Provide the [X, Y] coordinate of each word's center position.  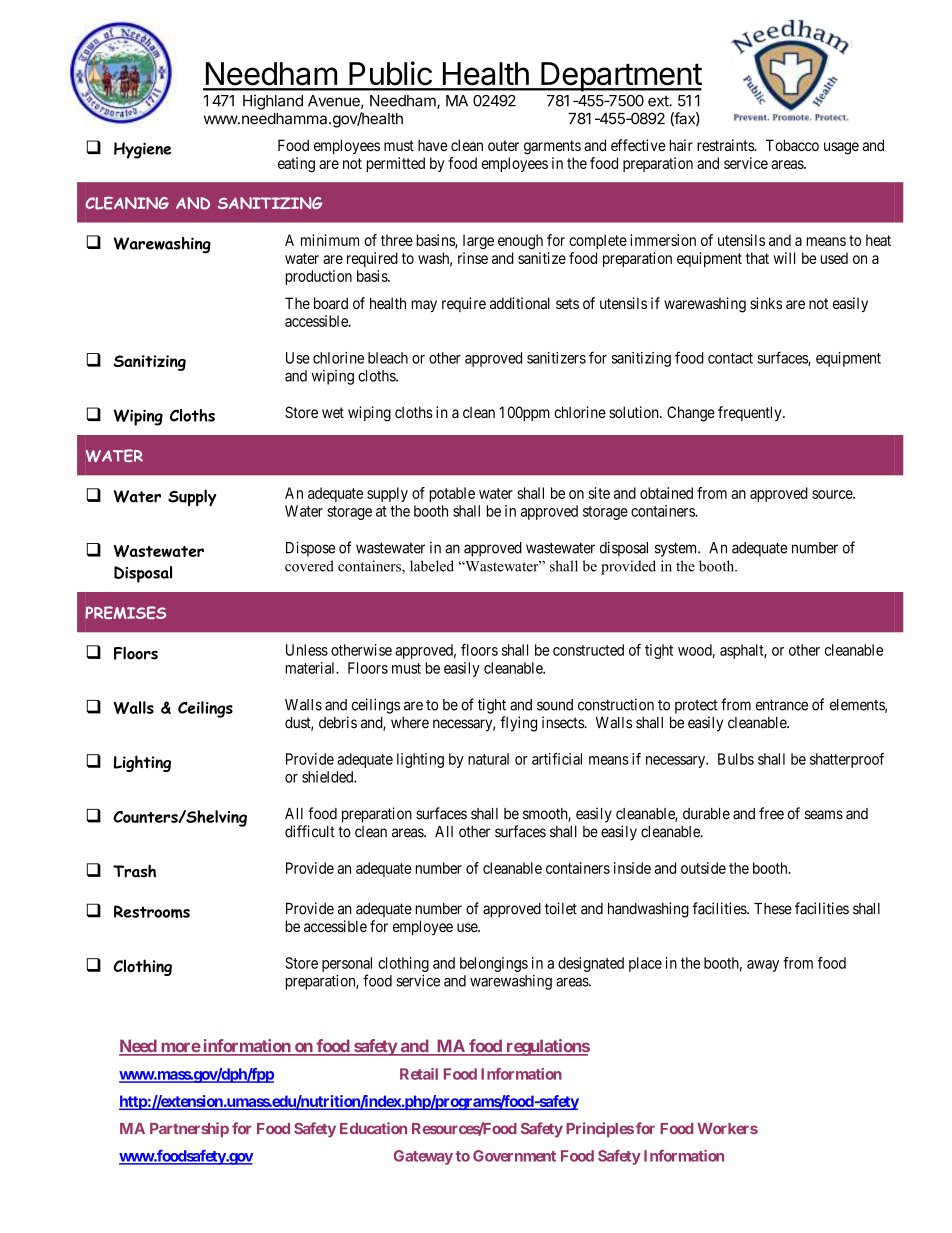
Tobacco [792, 145]
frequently [751, 413]
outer [503, 145]
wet [333, 412]
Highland [273, 102]
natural [488, 759]
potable [452, 494]
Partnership [189, 1129]
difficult [310, 831]
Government [514, 1156]
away [763, 966]
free [771, 813]
